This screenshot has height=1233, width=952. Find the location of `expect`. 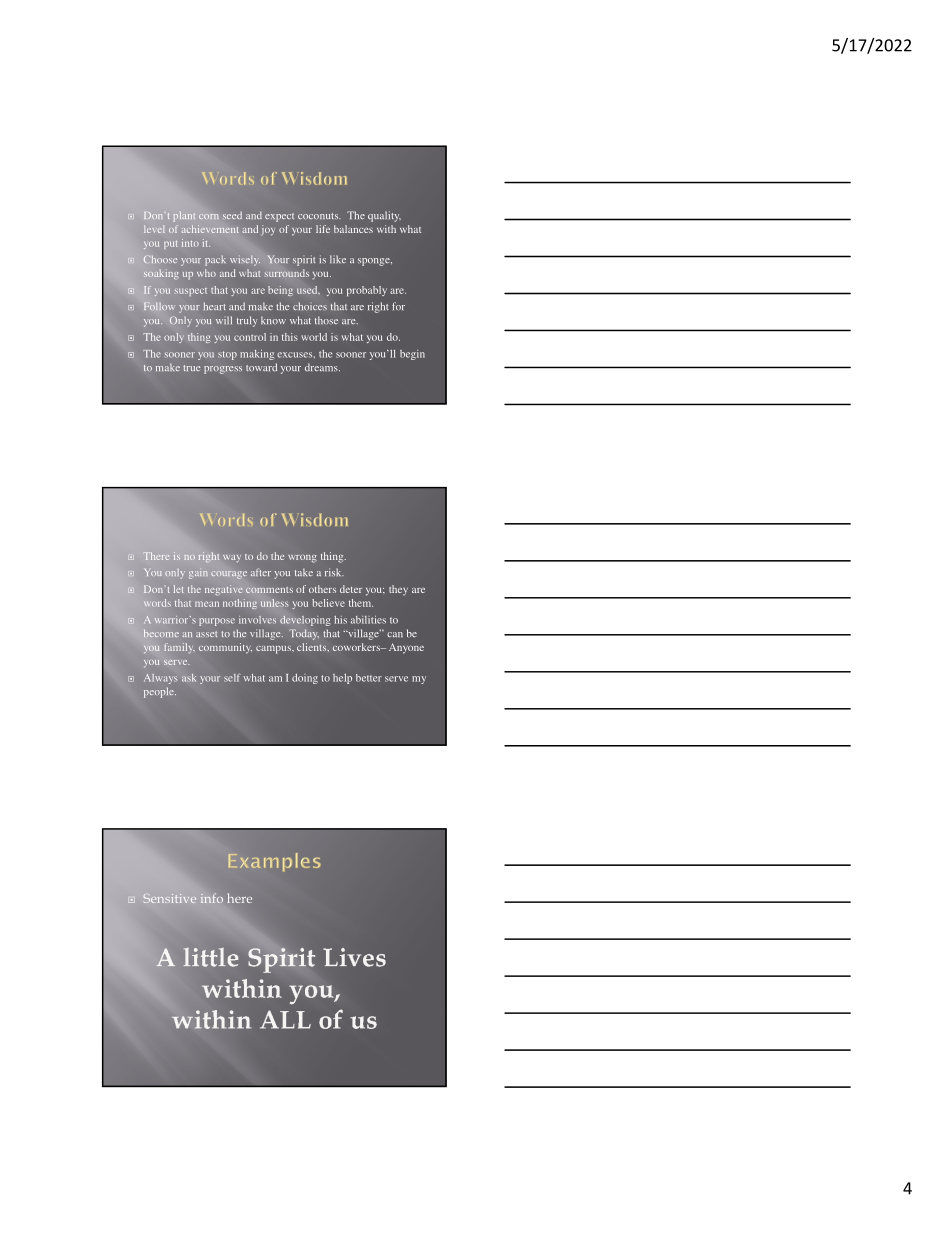

expect is located at coordinates (279, 217).
